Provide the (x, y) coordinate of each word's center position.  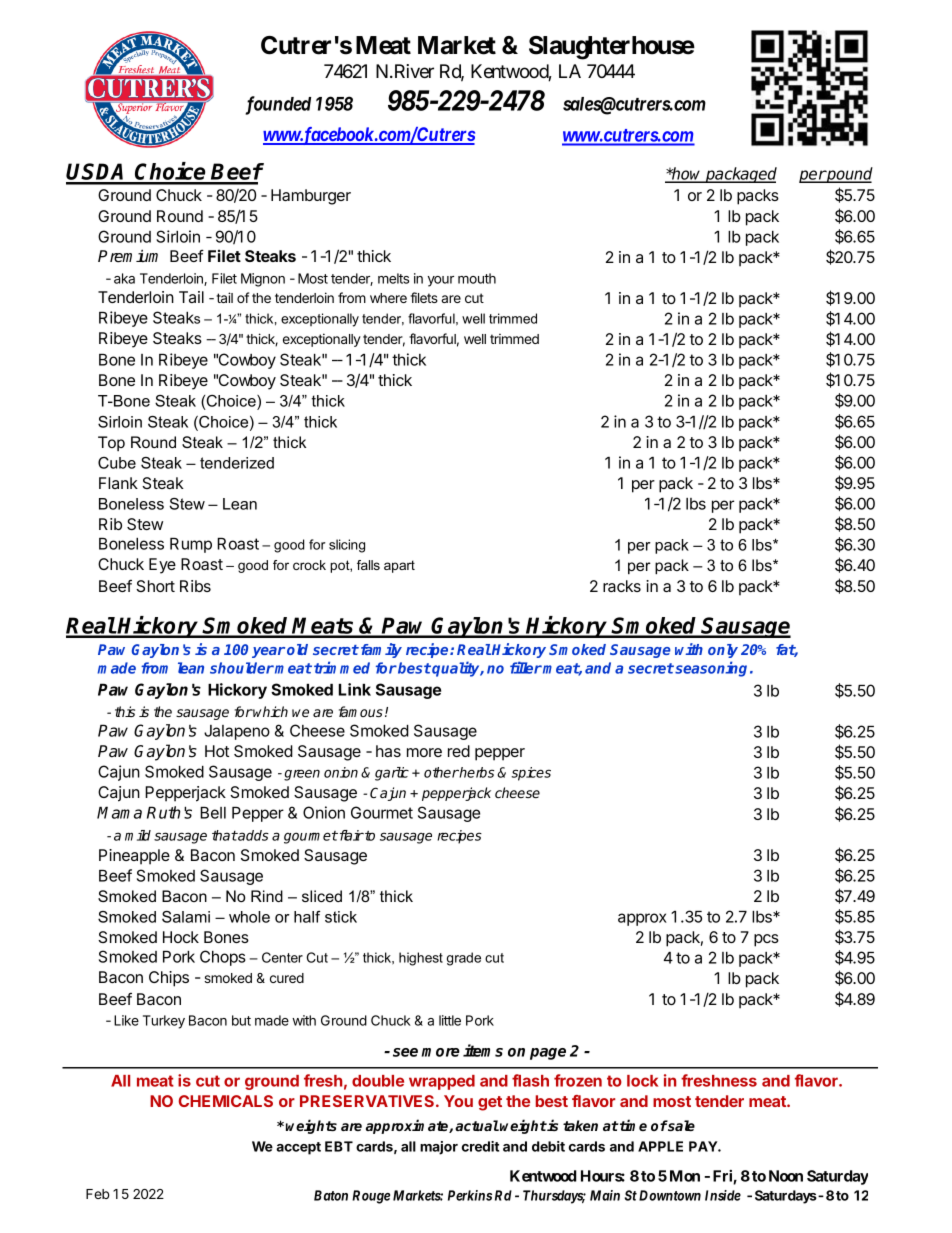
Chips (169, 979)
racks (622, 586)
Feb (98, 1194)
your (441, 281)
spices (531, 774)
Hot (217, 751)
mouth (477, 278)
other (441, 772)
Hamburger (311, 197)
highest (421, 959)
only (723, 651)
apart (399, 566)
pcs (766, 940)
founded (278, 105)
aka (124, 278)
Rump (191, 545)
